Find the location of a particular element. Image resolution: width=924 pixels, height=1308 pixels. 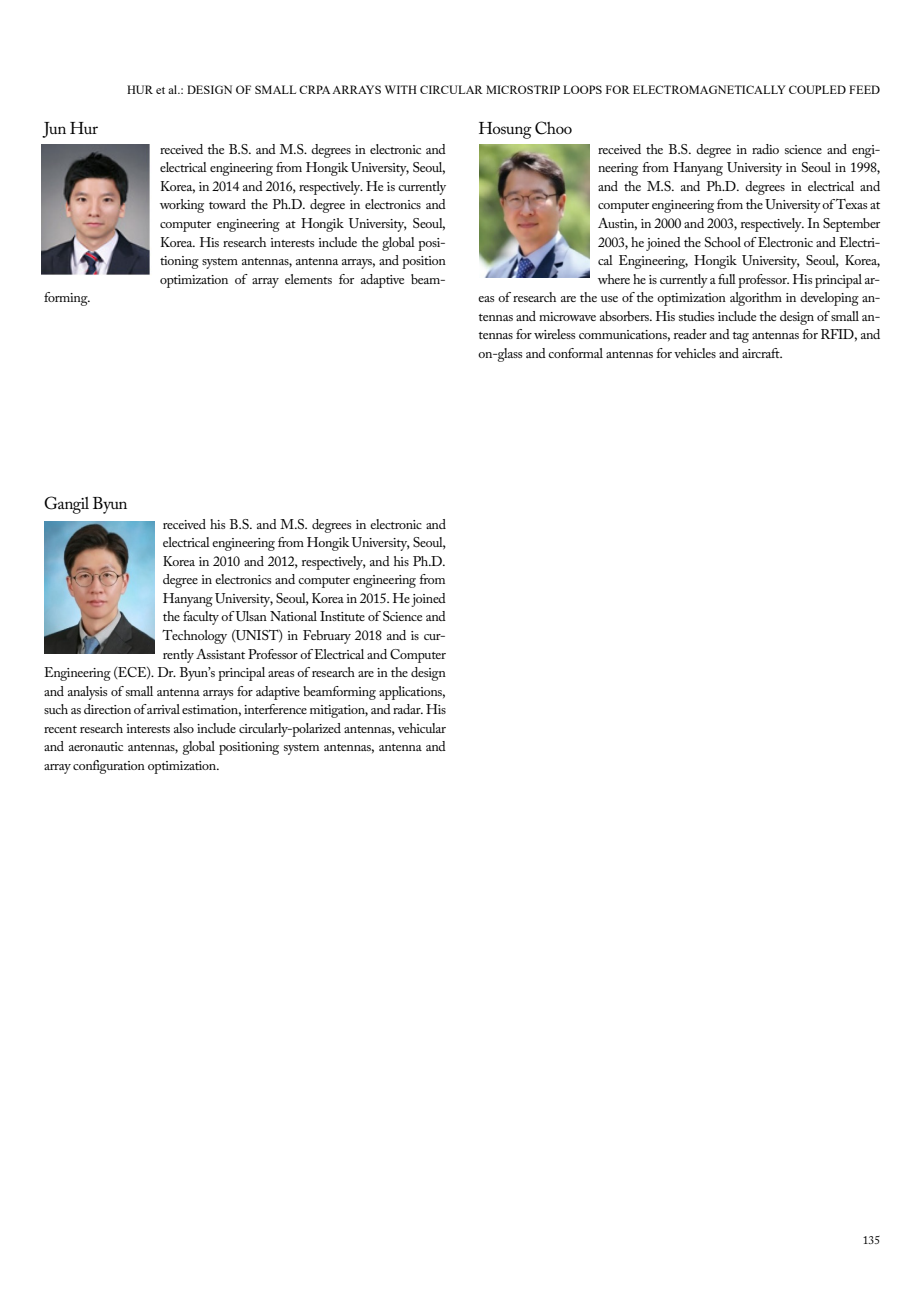

toward is located at coordinates (227, 204).
